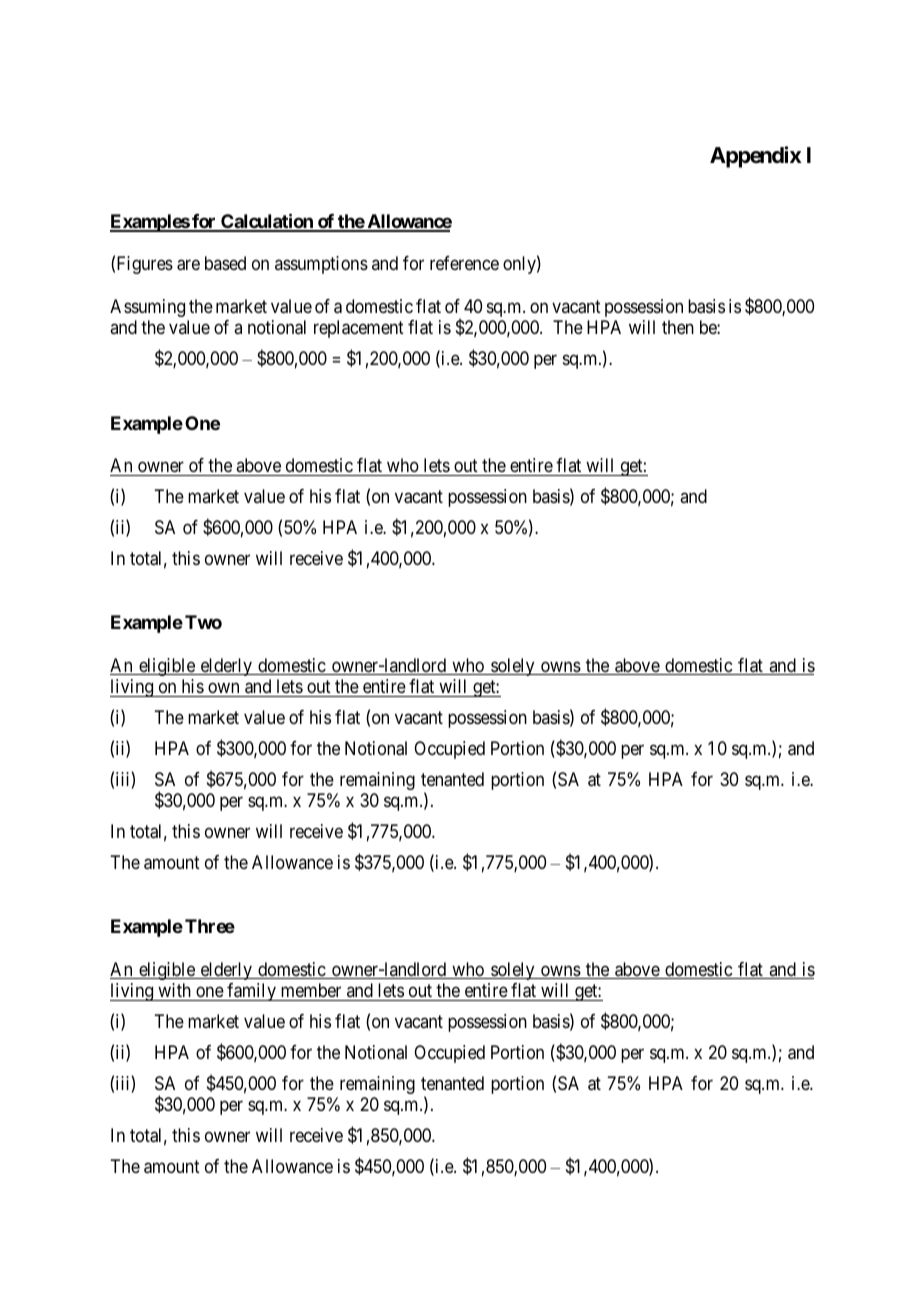 The height and width of the image is (1308, 924). What do you see at coordinates (267, 222) in the image?
I see `Calculation` at bounding box center [267, 222].
